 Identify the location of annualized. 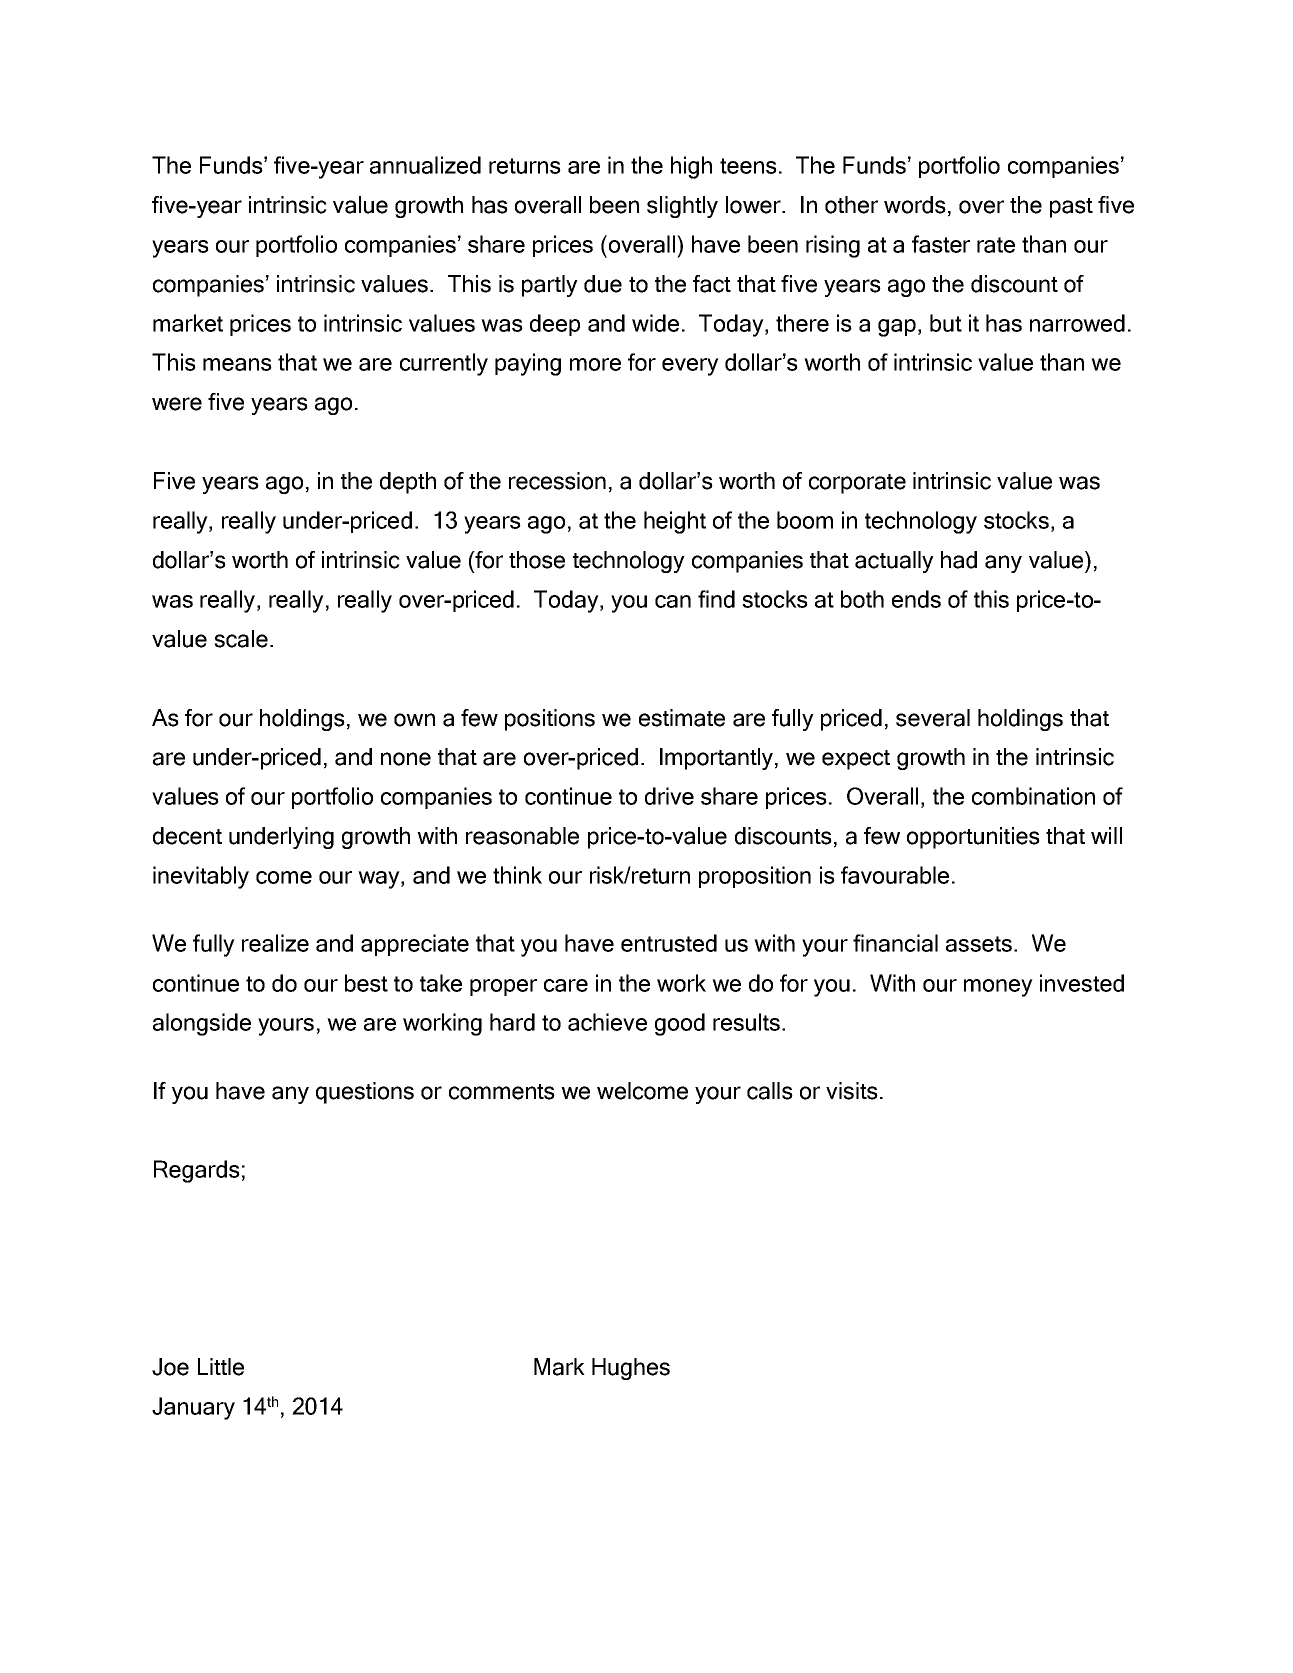
(425, 165).
